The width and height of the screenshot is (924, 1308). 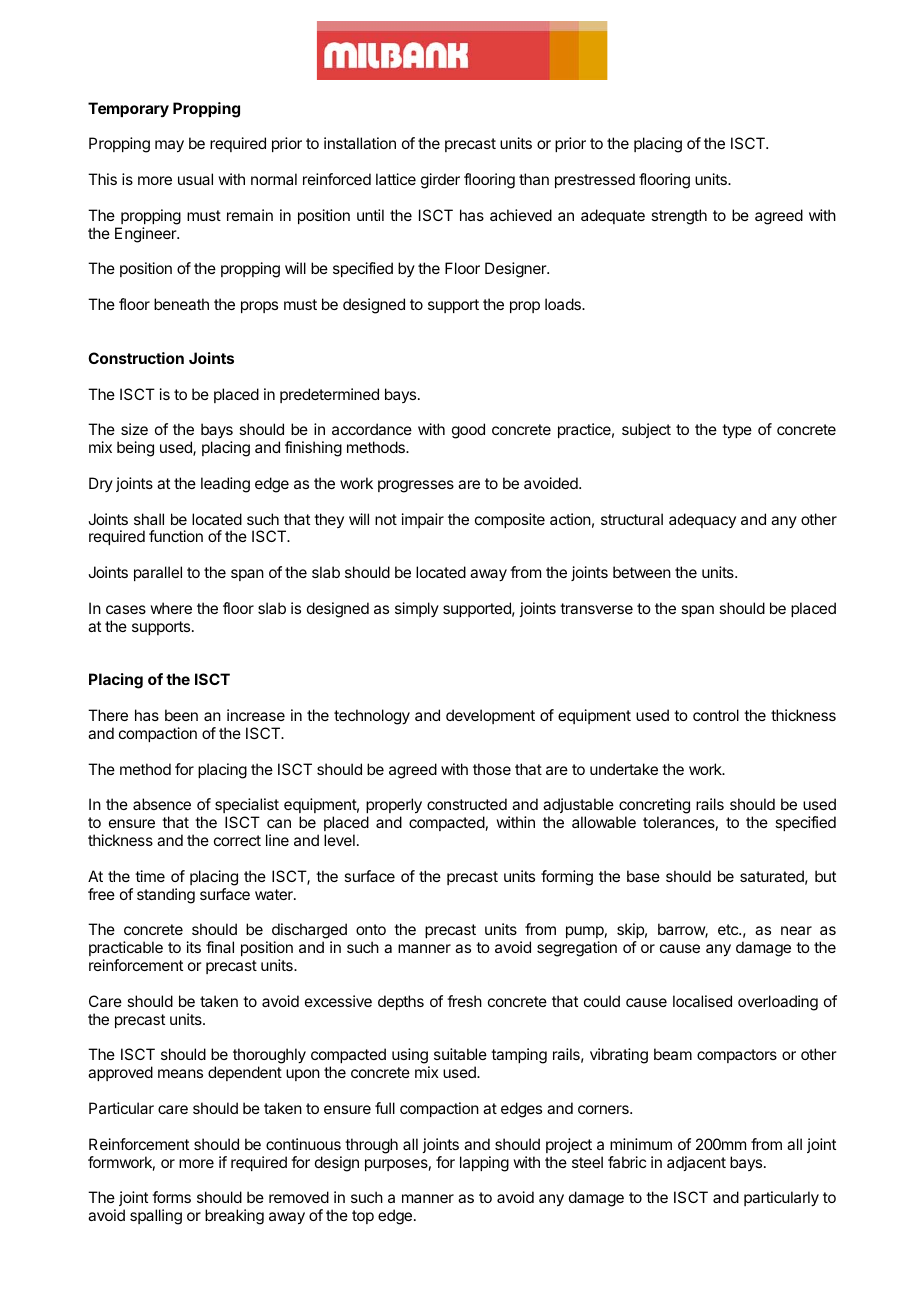 What do you see at coordinates (225, 485) in the screenshot?
I see `leading` at bounding box center [225, 485].
